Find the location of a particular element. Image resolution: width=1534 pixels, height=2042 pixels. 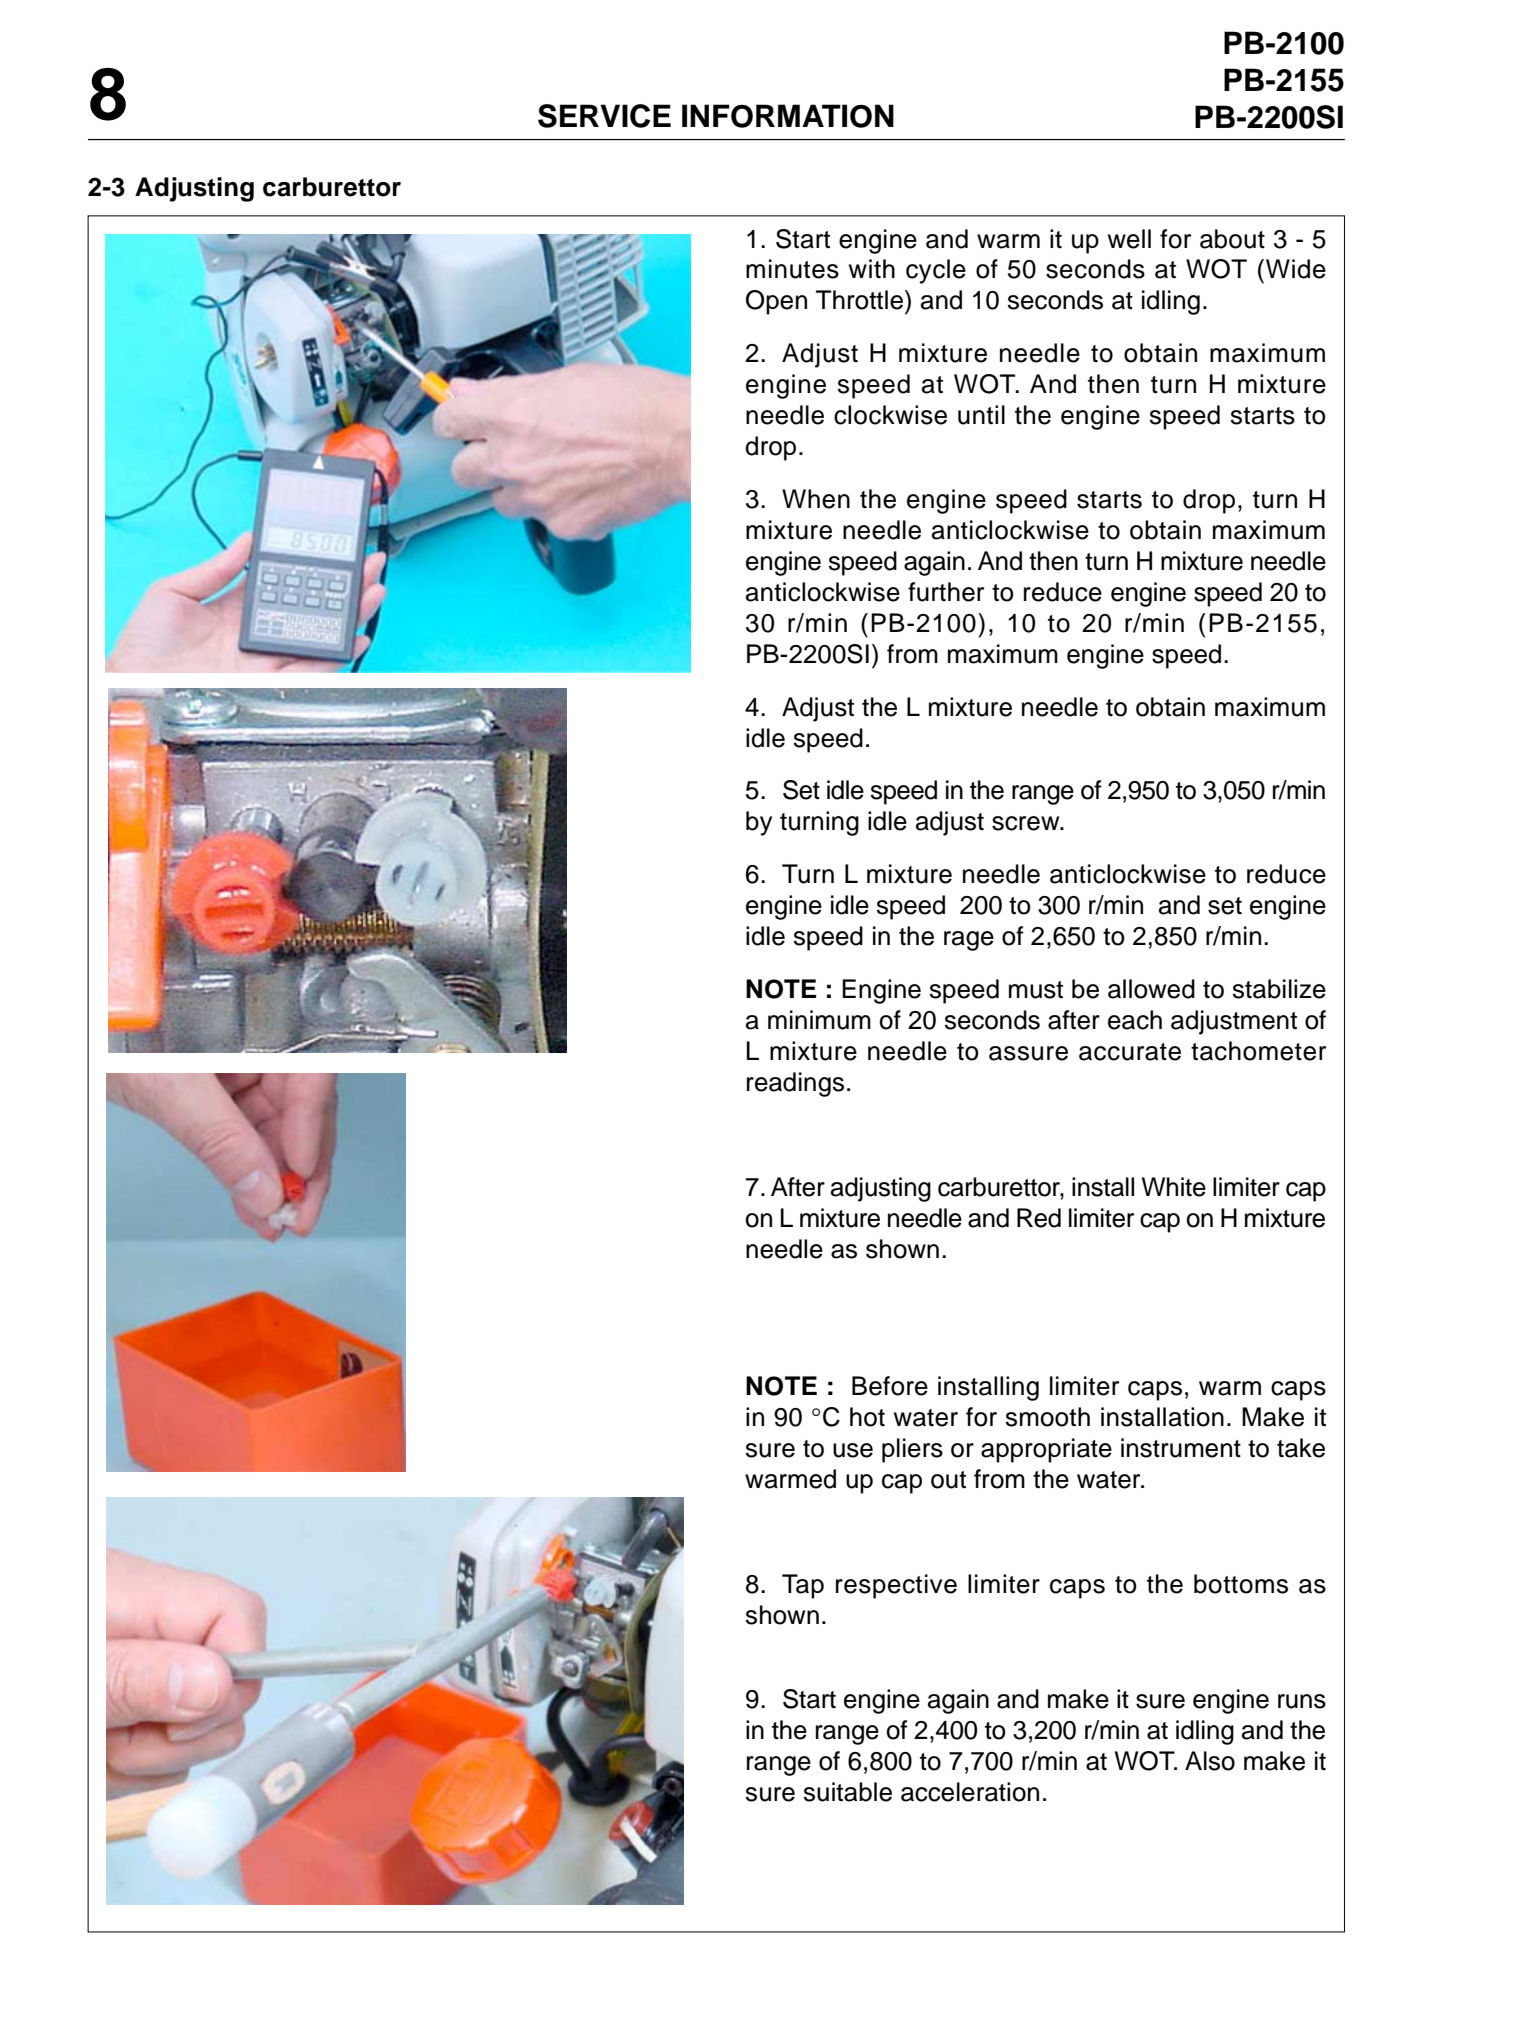

When is located at coordinates (816, 499).
